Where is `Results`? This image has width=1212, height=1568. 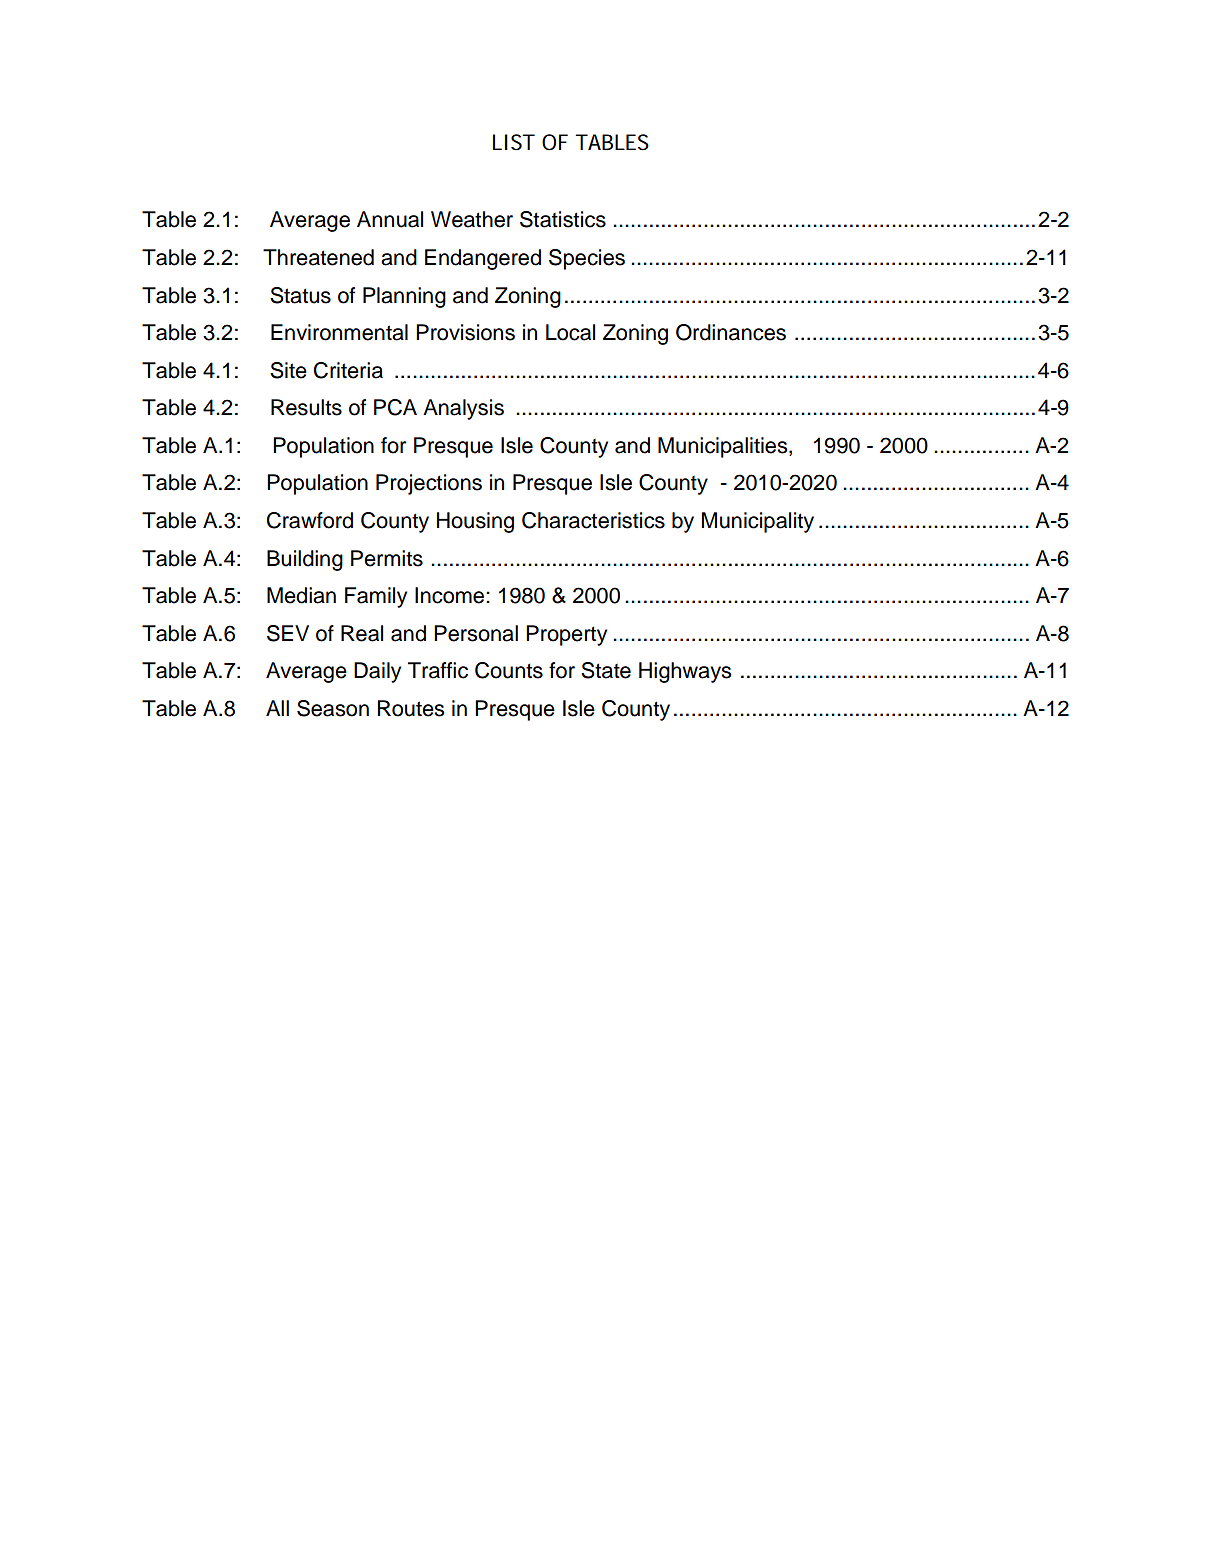 Results is located at coordinates (306, 407).
